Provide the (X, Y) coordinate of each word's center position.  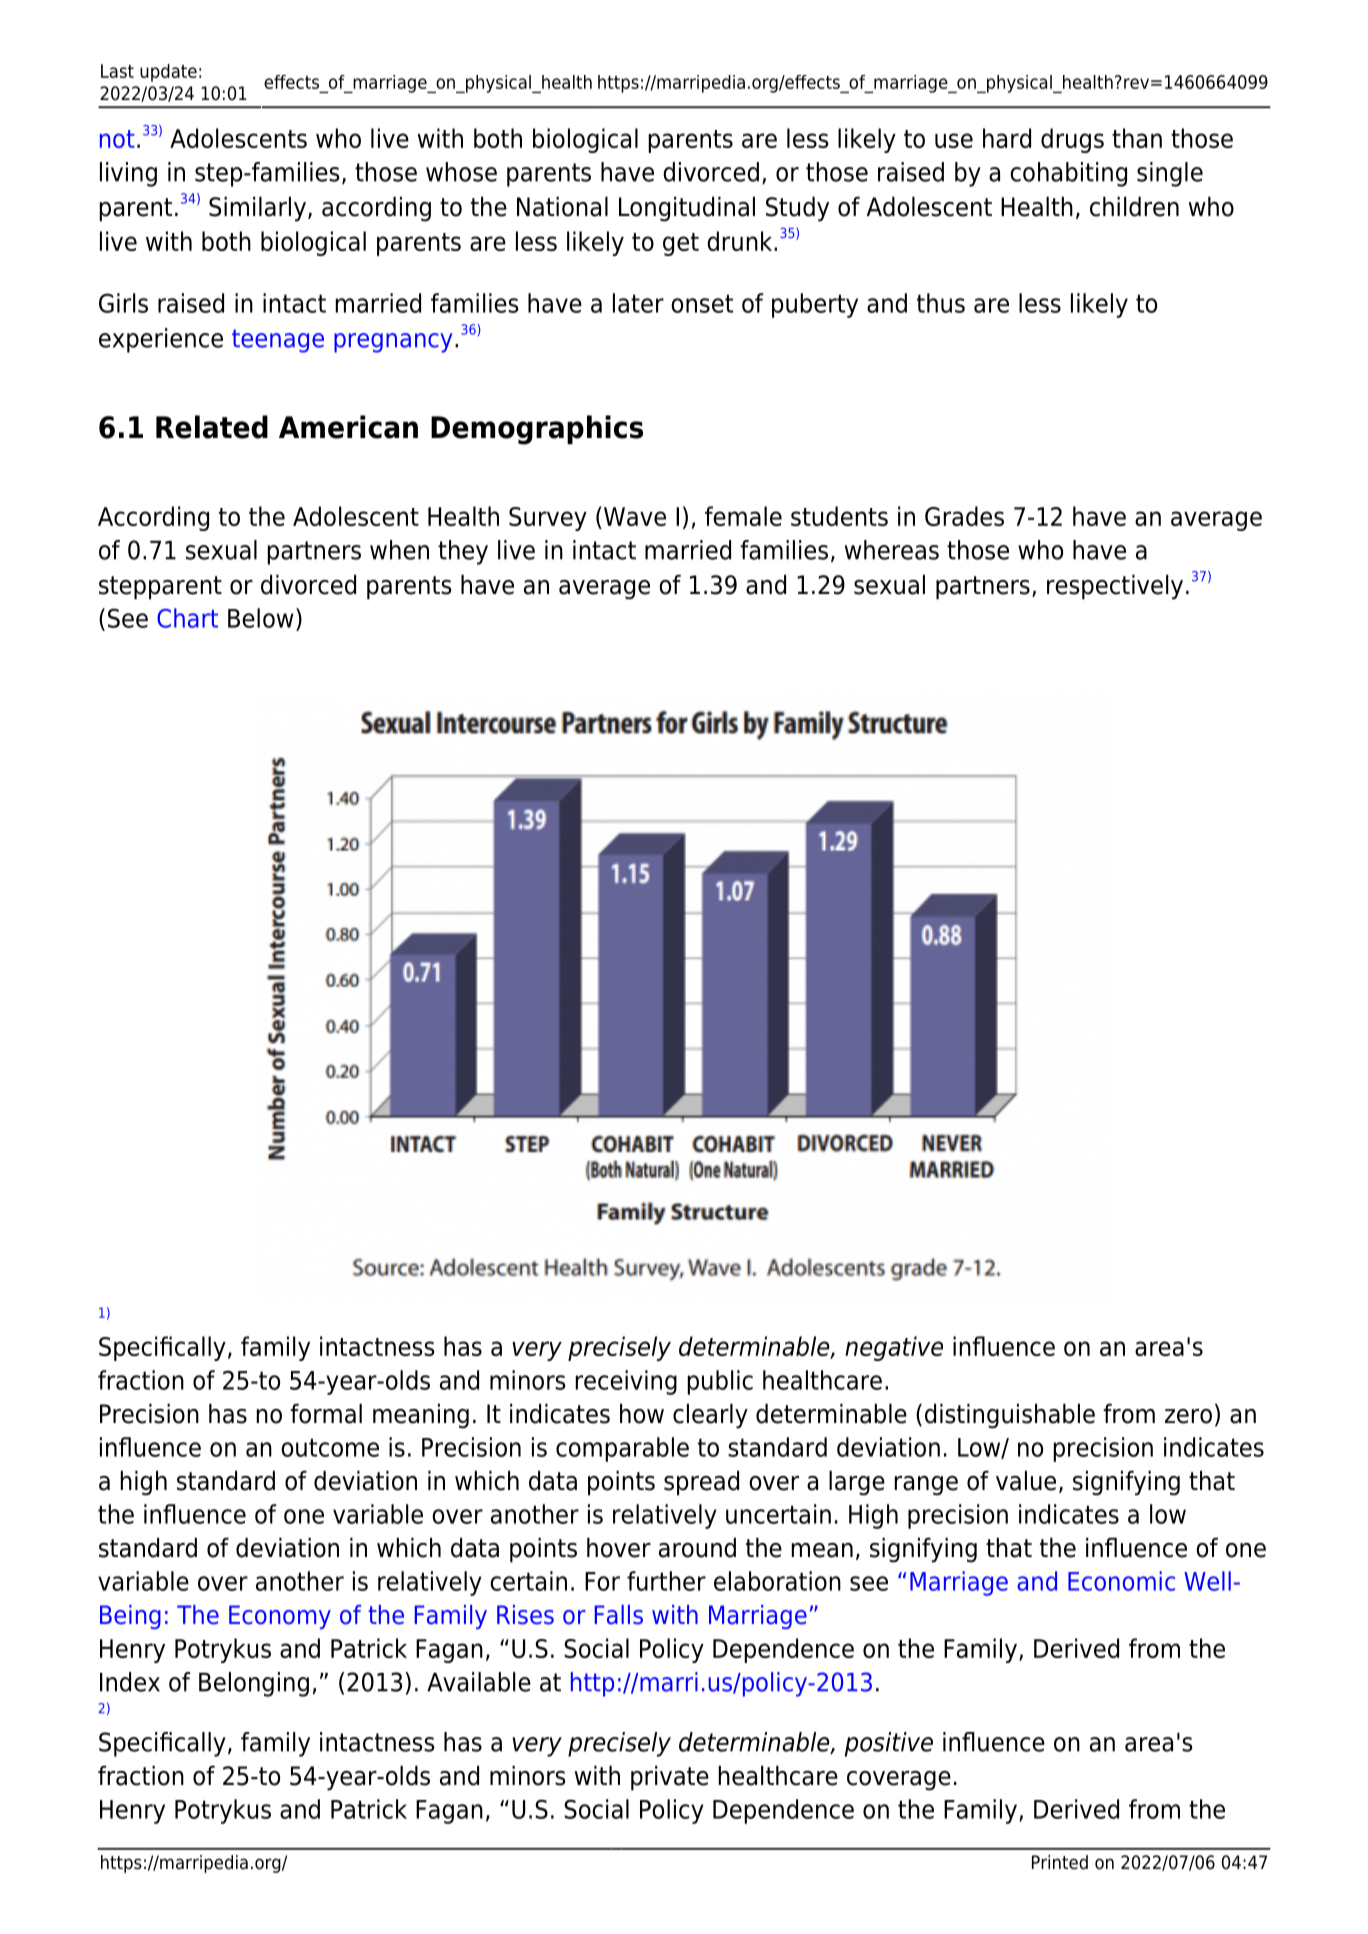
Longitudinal (687, 209)
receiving (626, 1382)
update (168, 73)
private (670, 1778)
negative (894, 1348)
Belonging (254, 1684)
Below (261, 618)
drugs (1072, 140)
